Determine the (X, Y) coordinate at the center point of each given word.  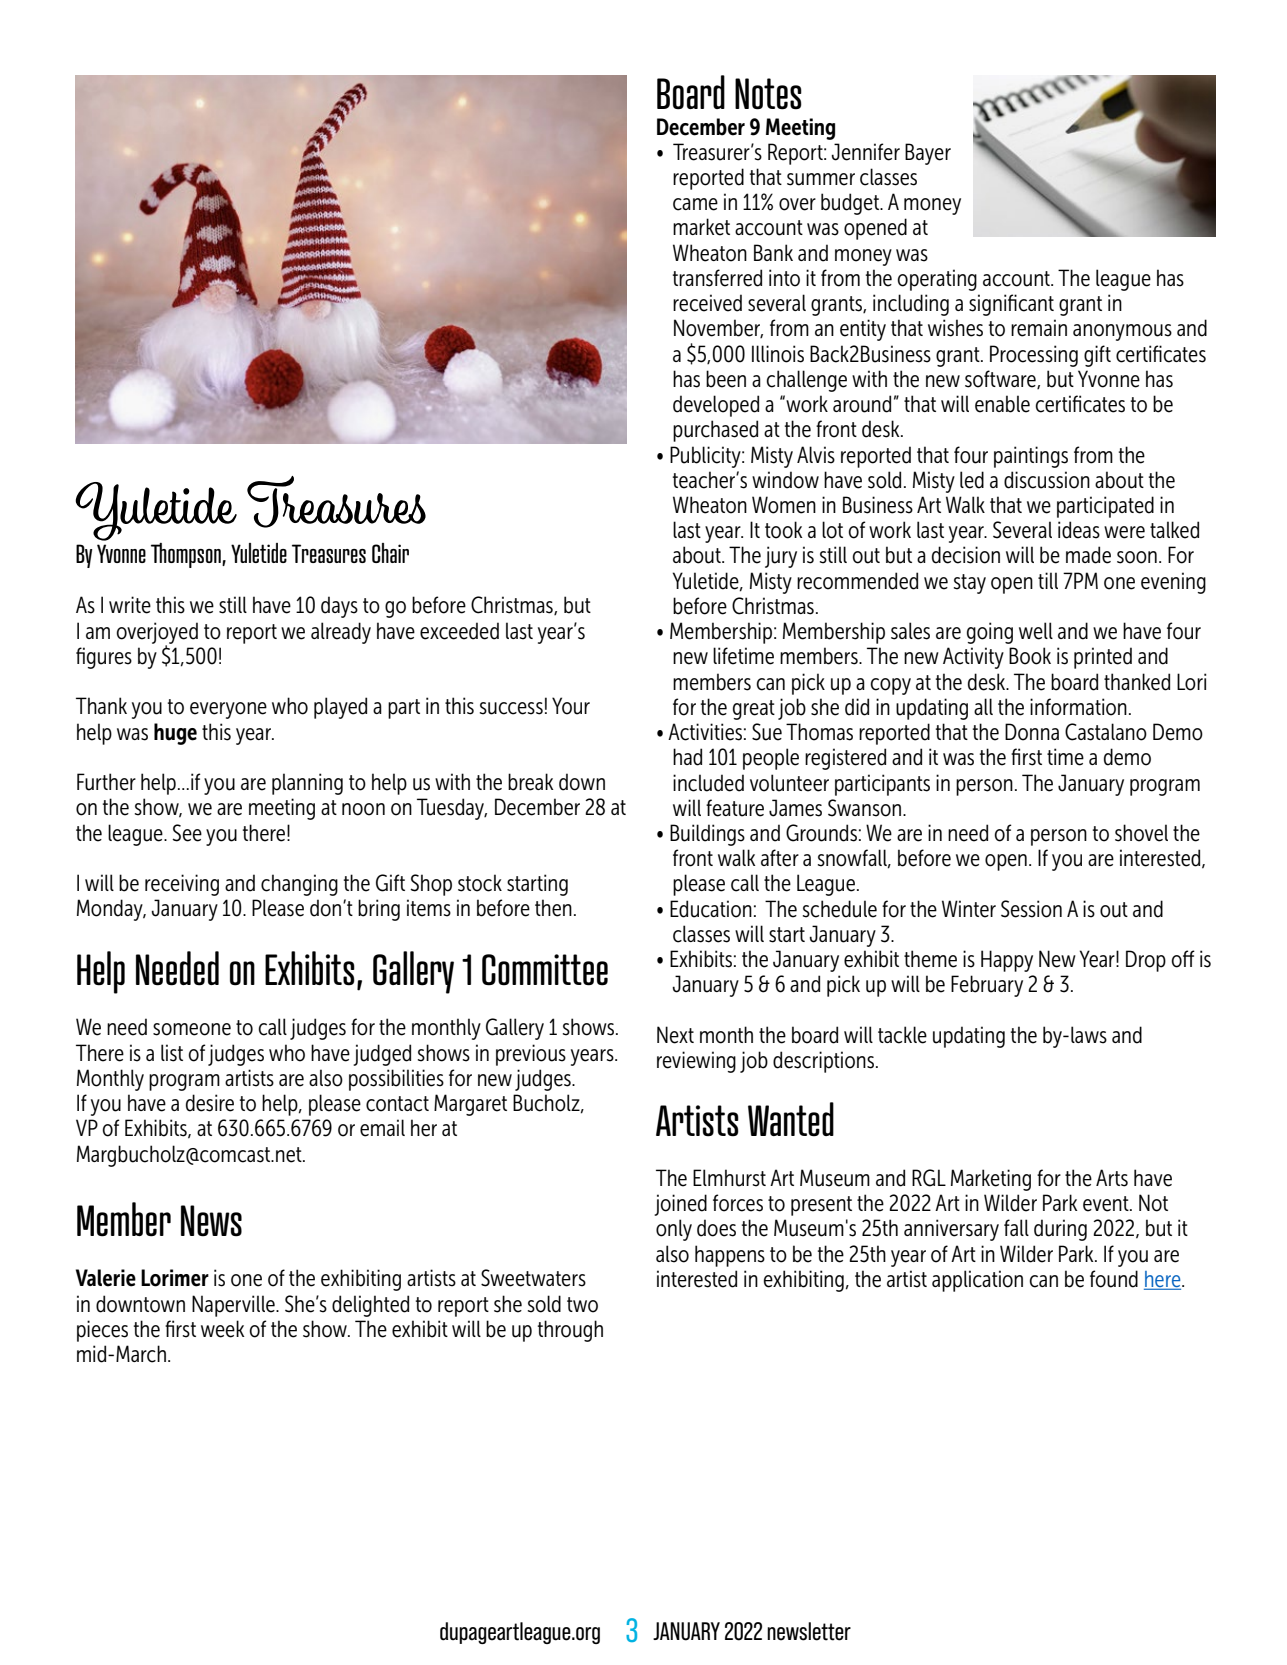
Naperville (234, 1306)
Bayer (928, 154)
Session (1031, 909)
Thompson (187, 555)
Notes (768, 94)
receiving (182, 885)
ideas (1079, 530)
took (784, 530)
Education (711, 909)
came (695, 204)
